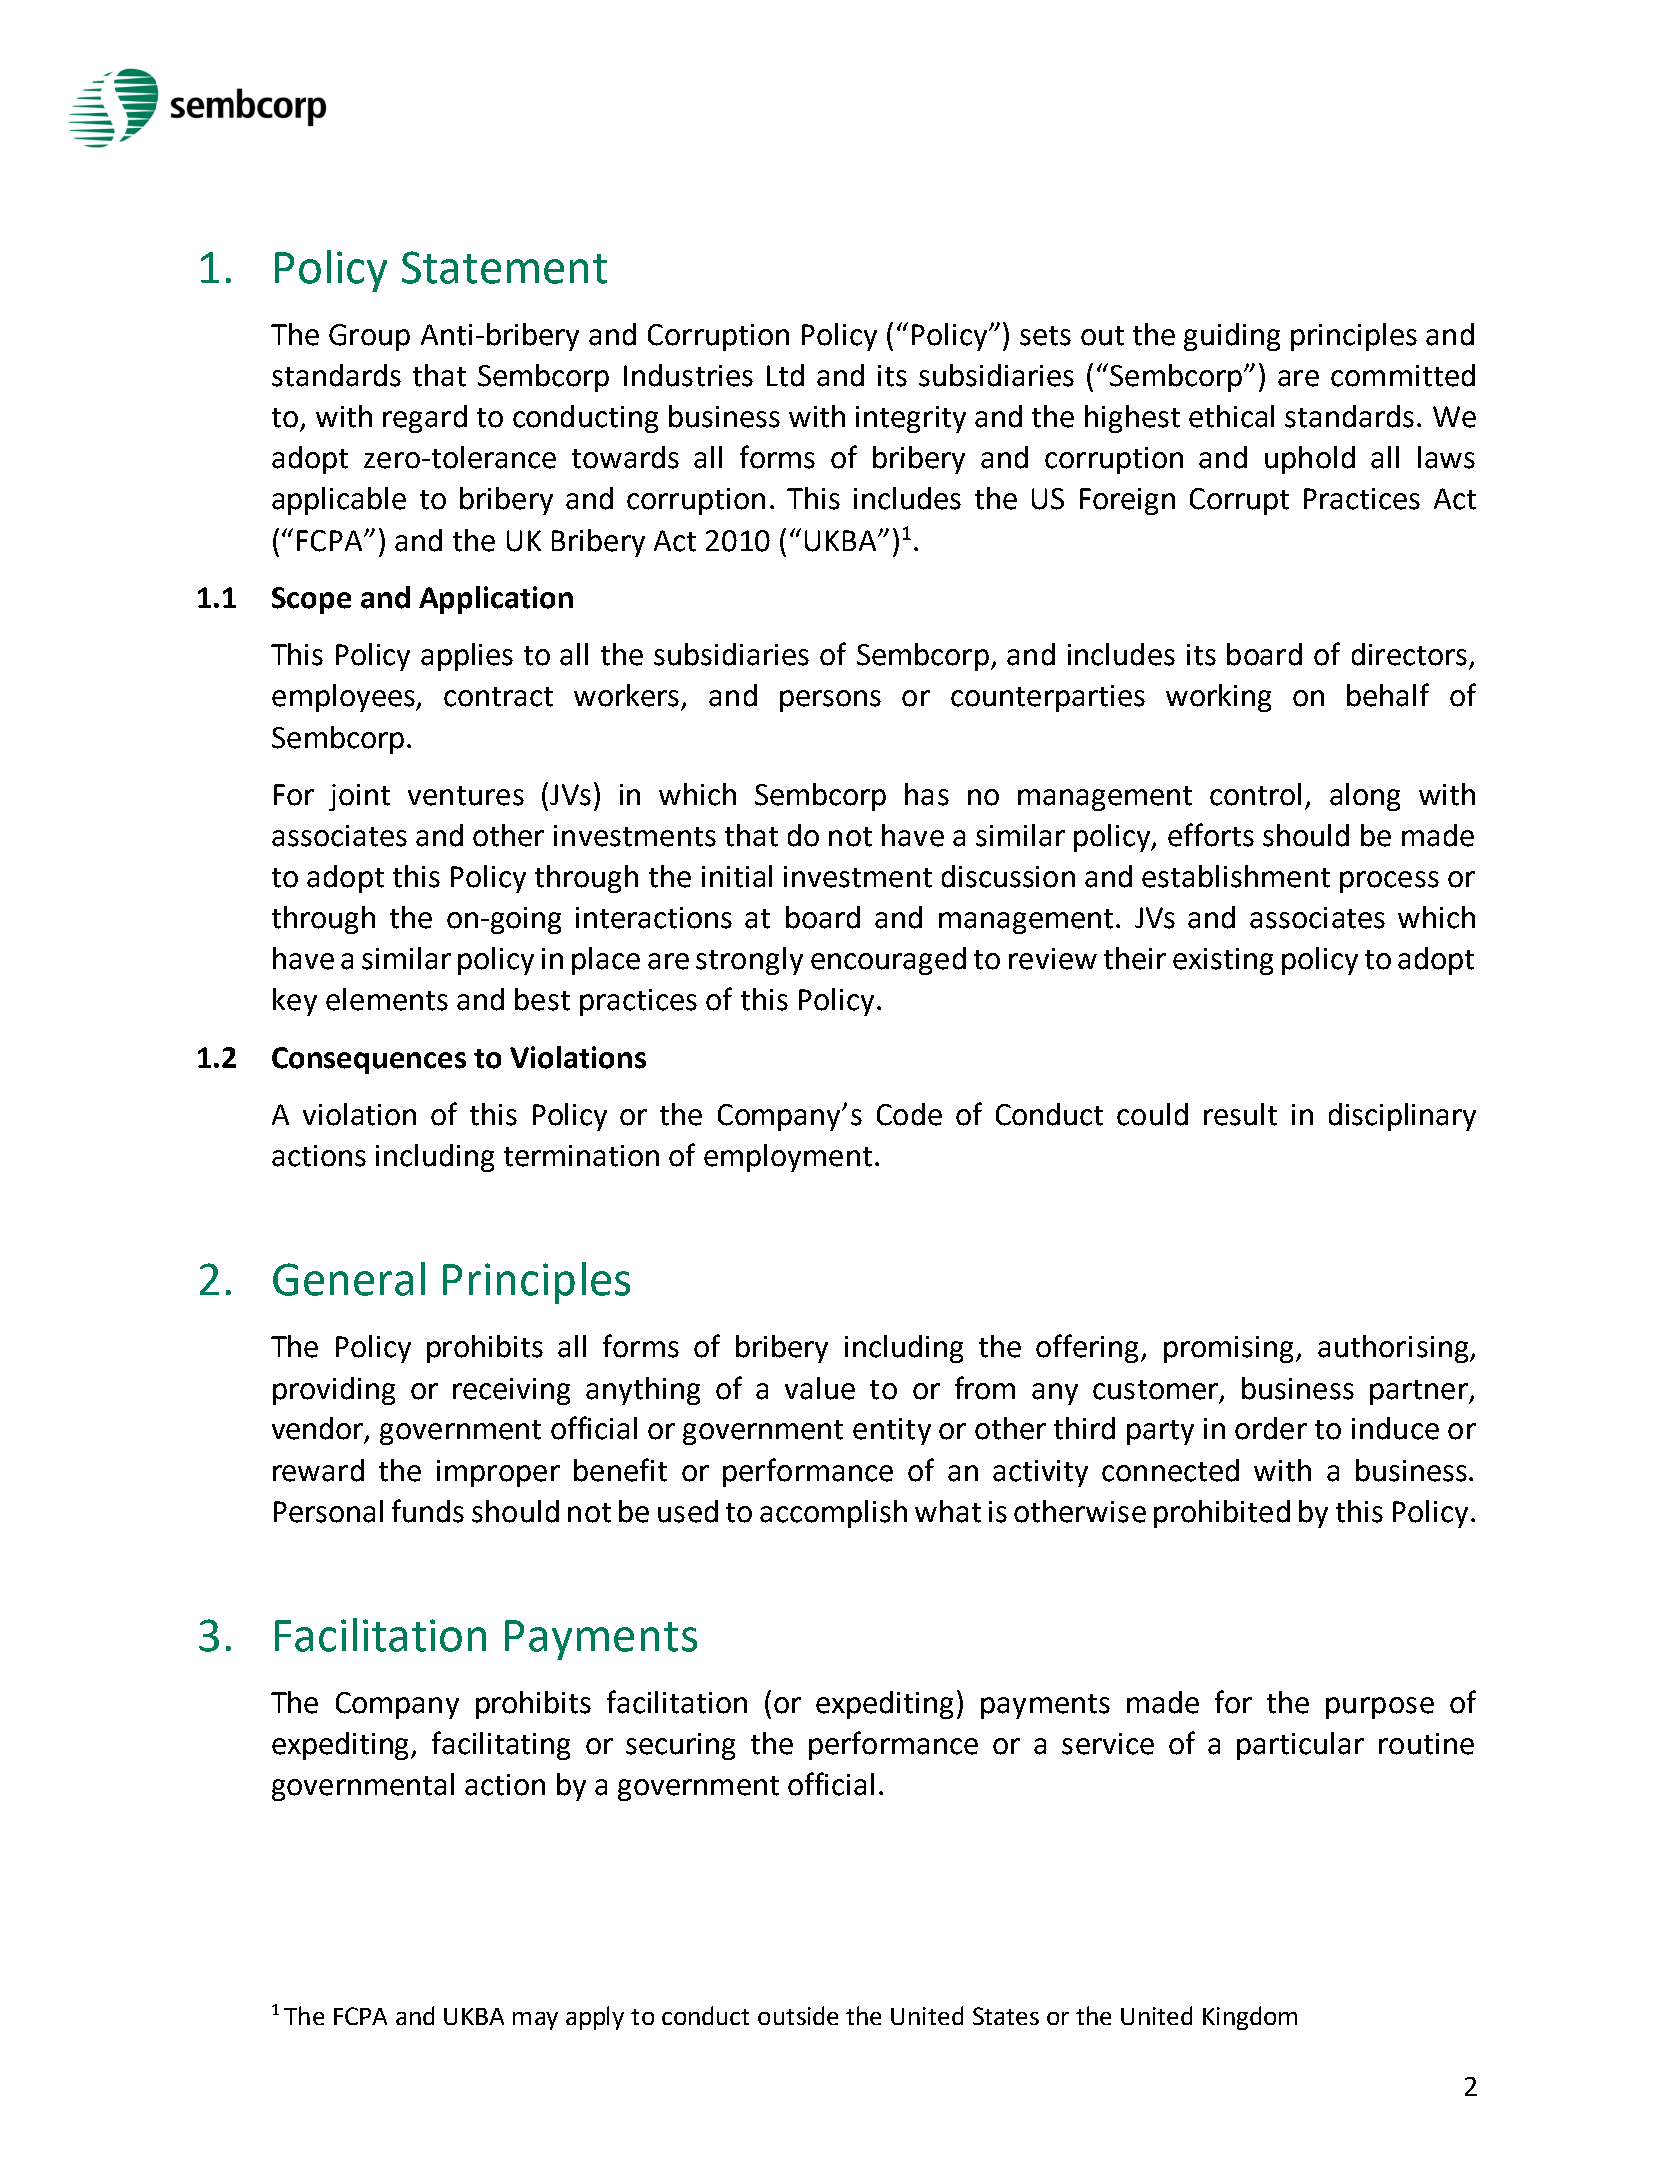  I want to click on purpose, so click(1380, 1708).
